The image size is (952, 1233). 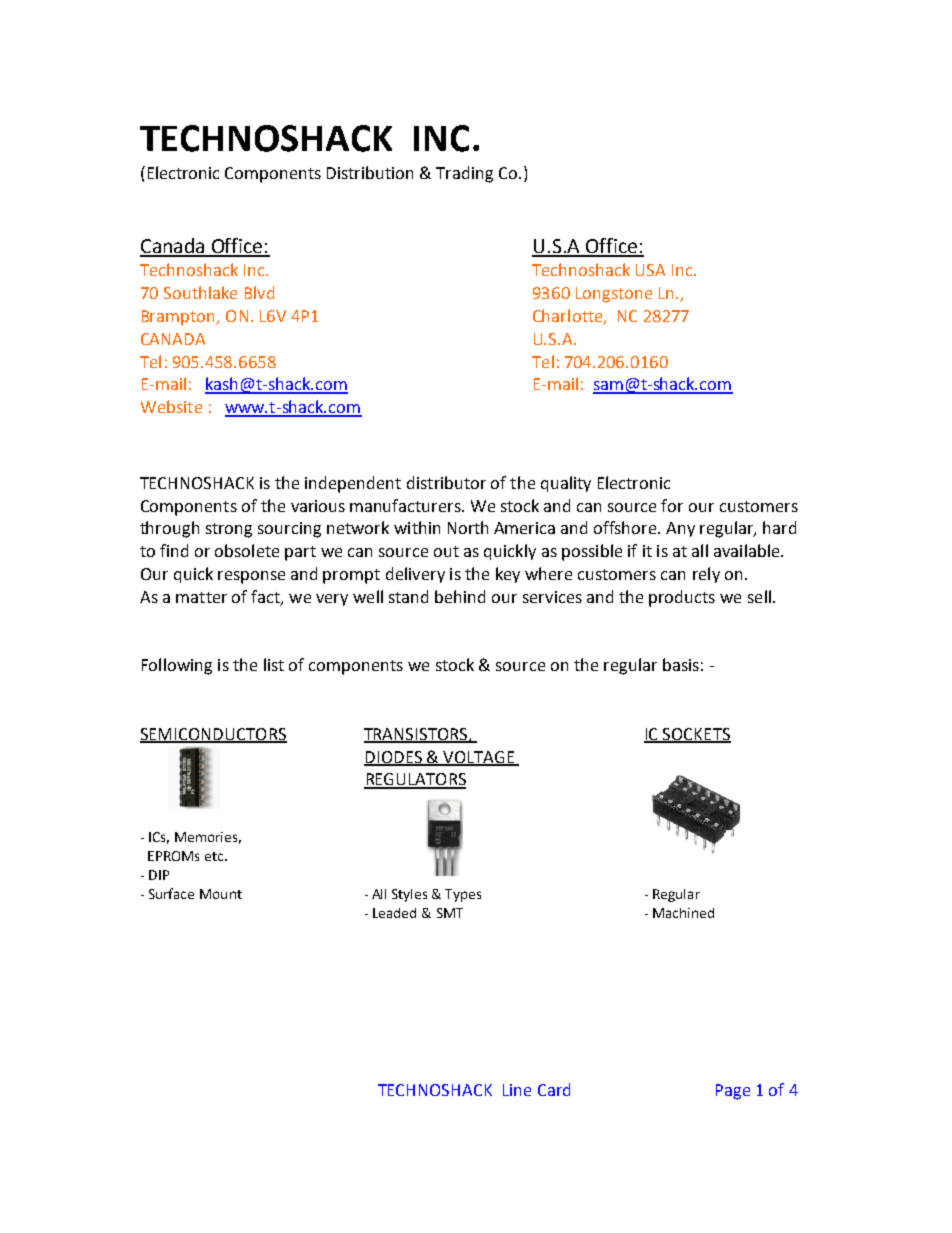 I want to click on SEMICONDUCTORS, so click(x=213, y=735).
